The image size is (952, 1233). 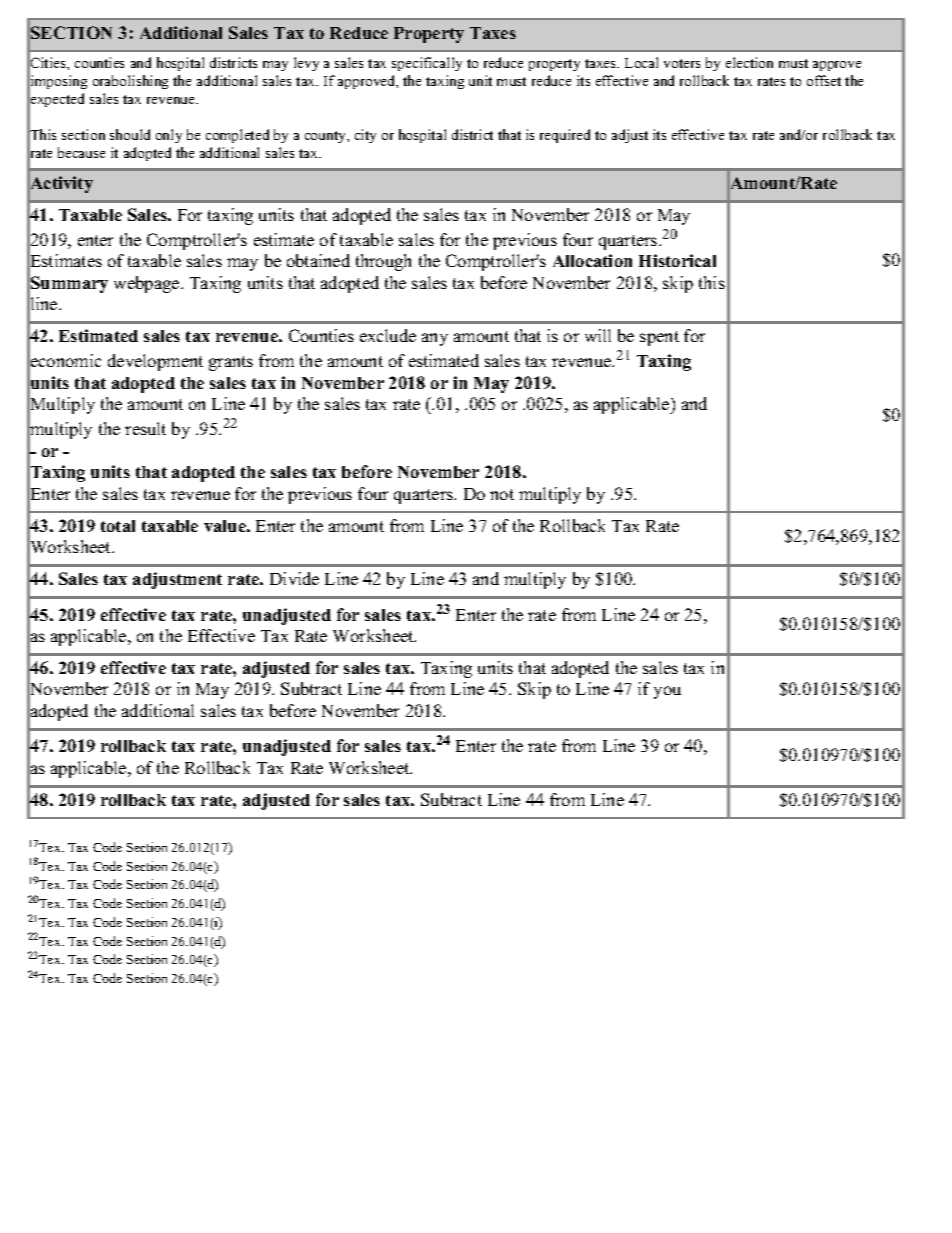 I want to click on specifically, so click(x=427, y=64).
